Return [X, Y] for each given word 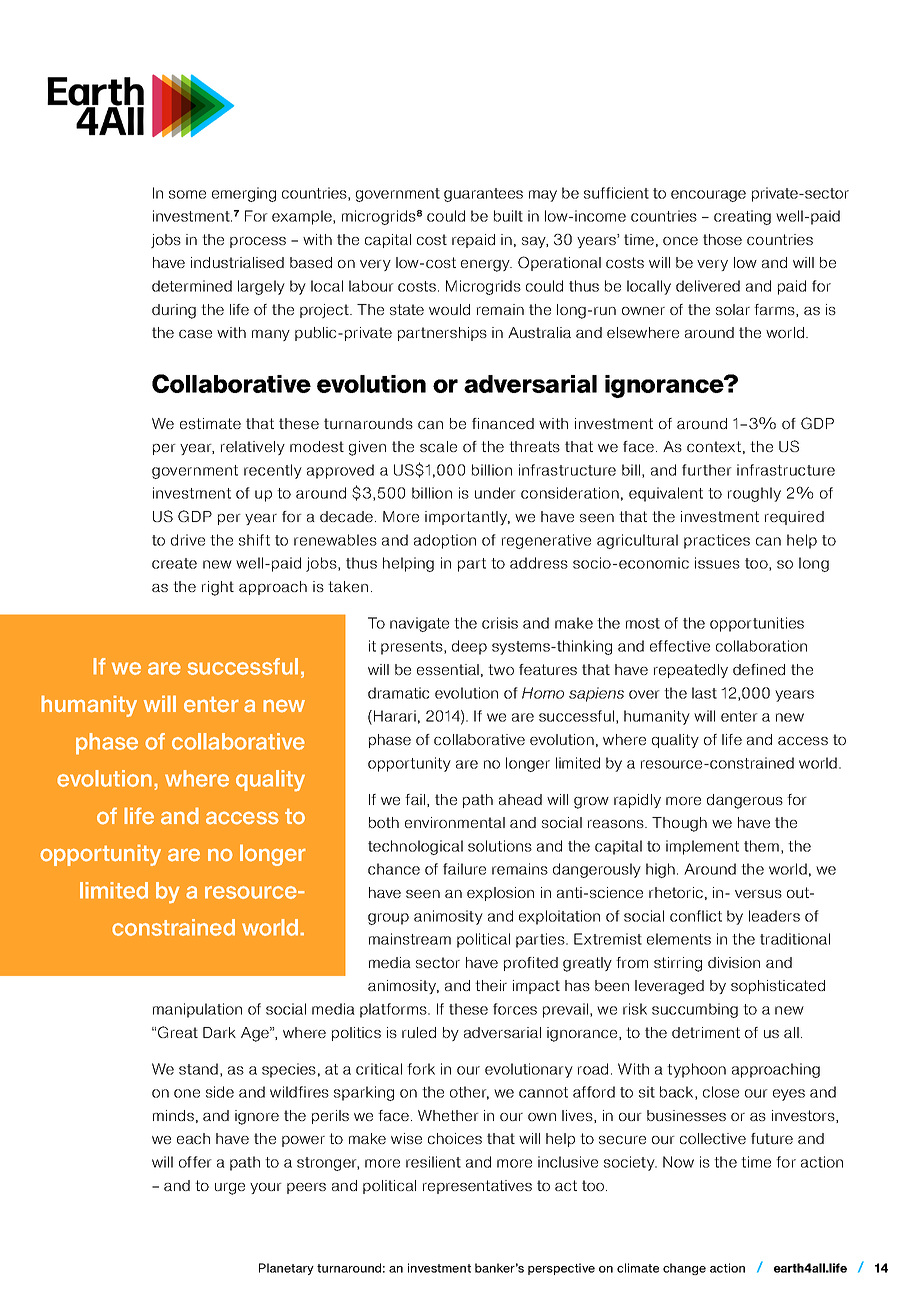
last [704, 693]
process [258, 242]
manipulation [197, 1010]
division [734, 962]
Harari [395, 716]
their [491, 985]
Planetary [286, 1269]
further [707, 470]
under [495, 493]
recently [273, 471]
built [508, 216]
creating [742, 217]
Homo [543, 693]
